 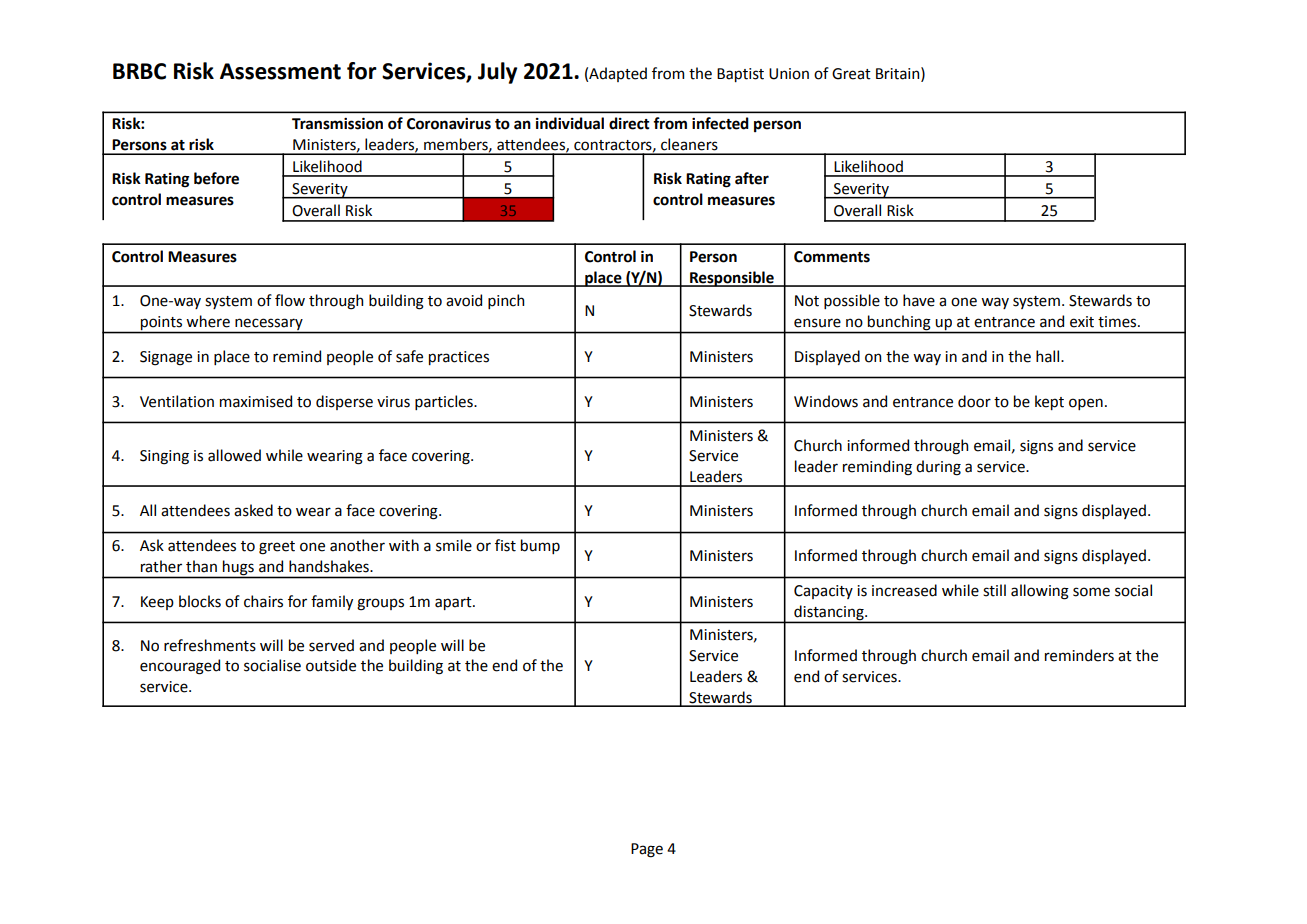 What do you see at coordinates (732, 279) in the screenshot?
I see `Responsible` at bounding box center [732, 279].
